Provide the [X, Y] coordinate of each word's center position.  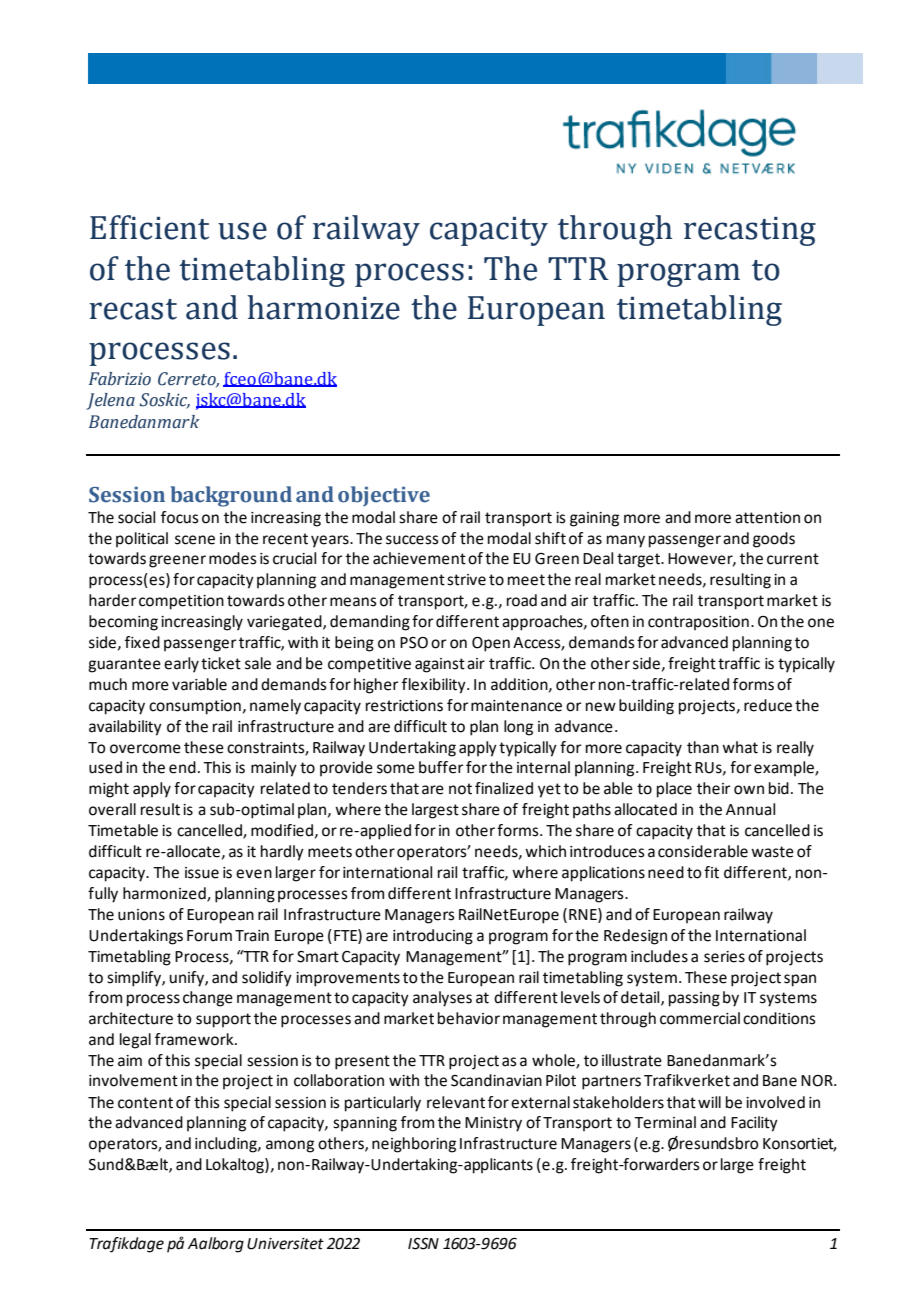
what [740, 747]
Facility [754, 1124]
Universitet [285, 1244]
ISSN [423, 1244]
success [412, 540]
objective [384, 496]
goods [774, 540]
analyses [442, 999]
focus [180, 517]
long [518, 728]
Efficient [149, 227]
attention [767, 518]
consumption [195, 707]
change [208, 999]
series [724, 957]
